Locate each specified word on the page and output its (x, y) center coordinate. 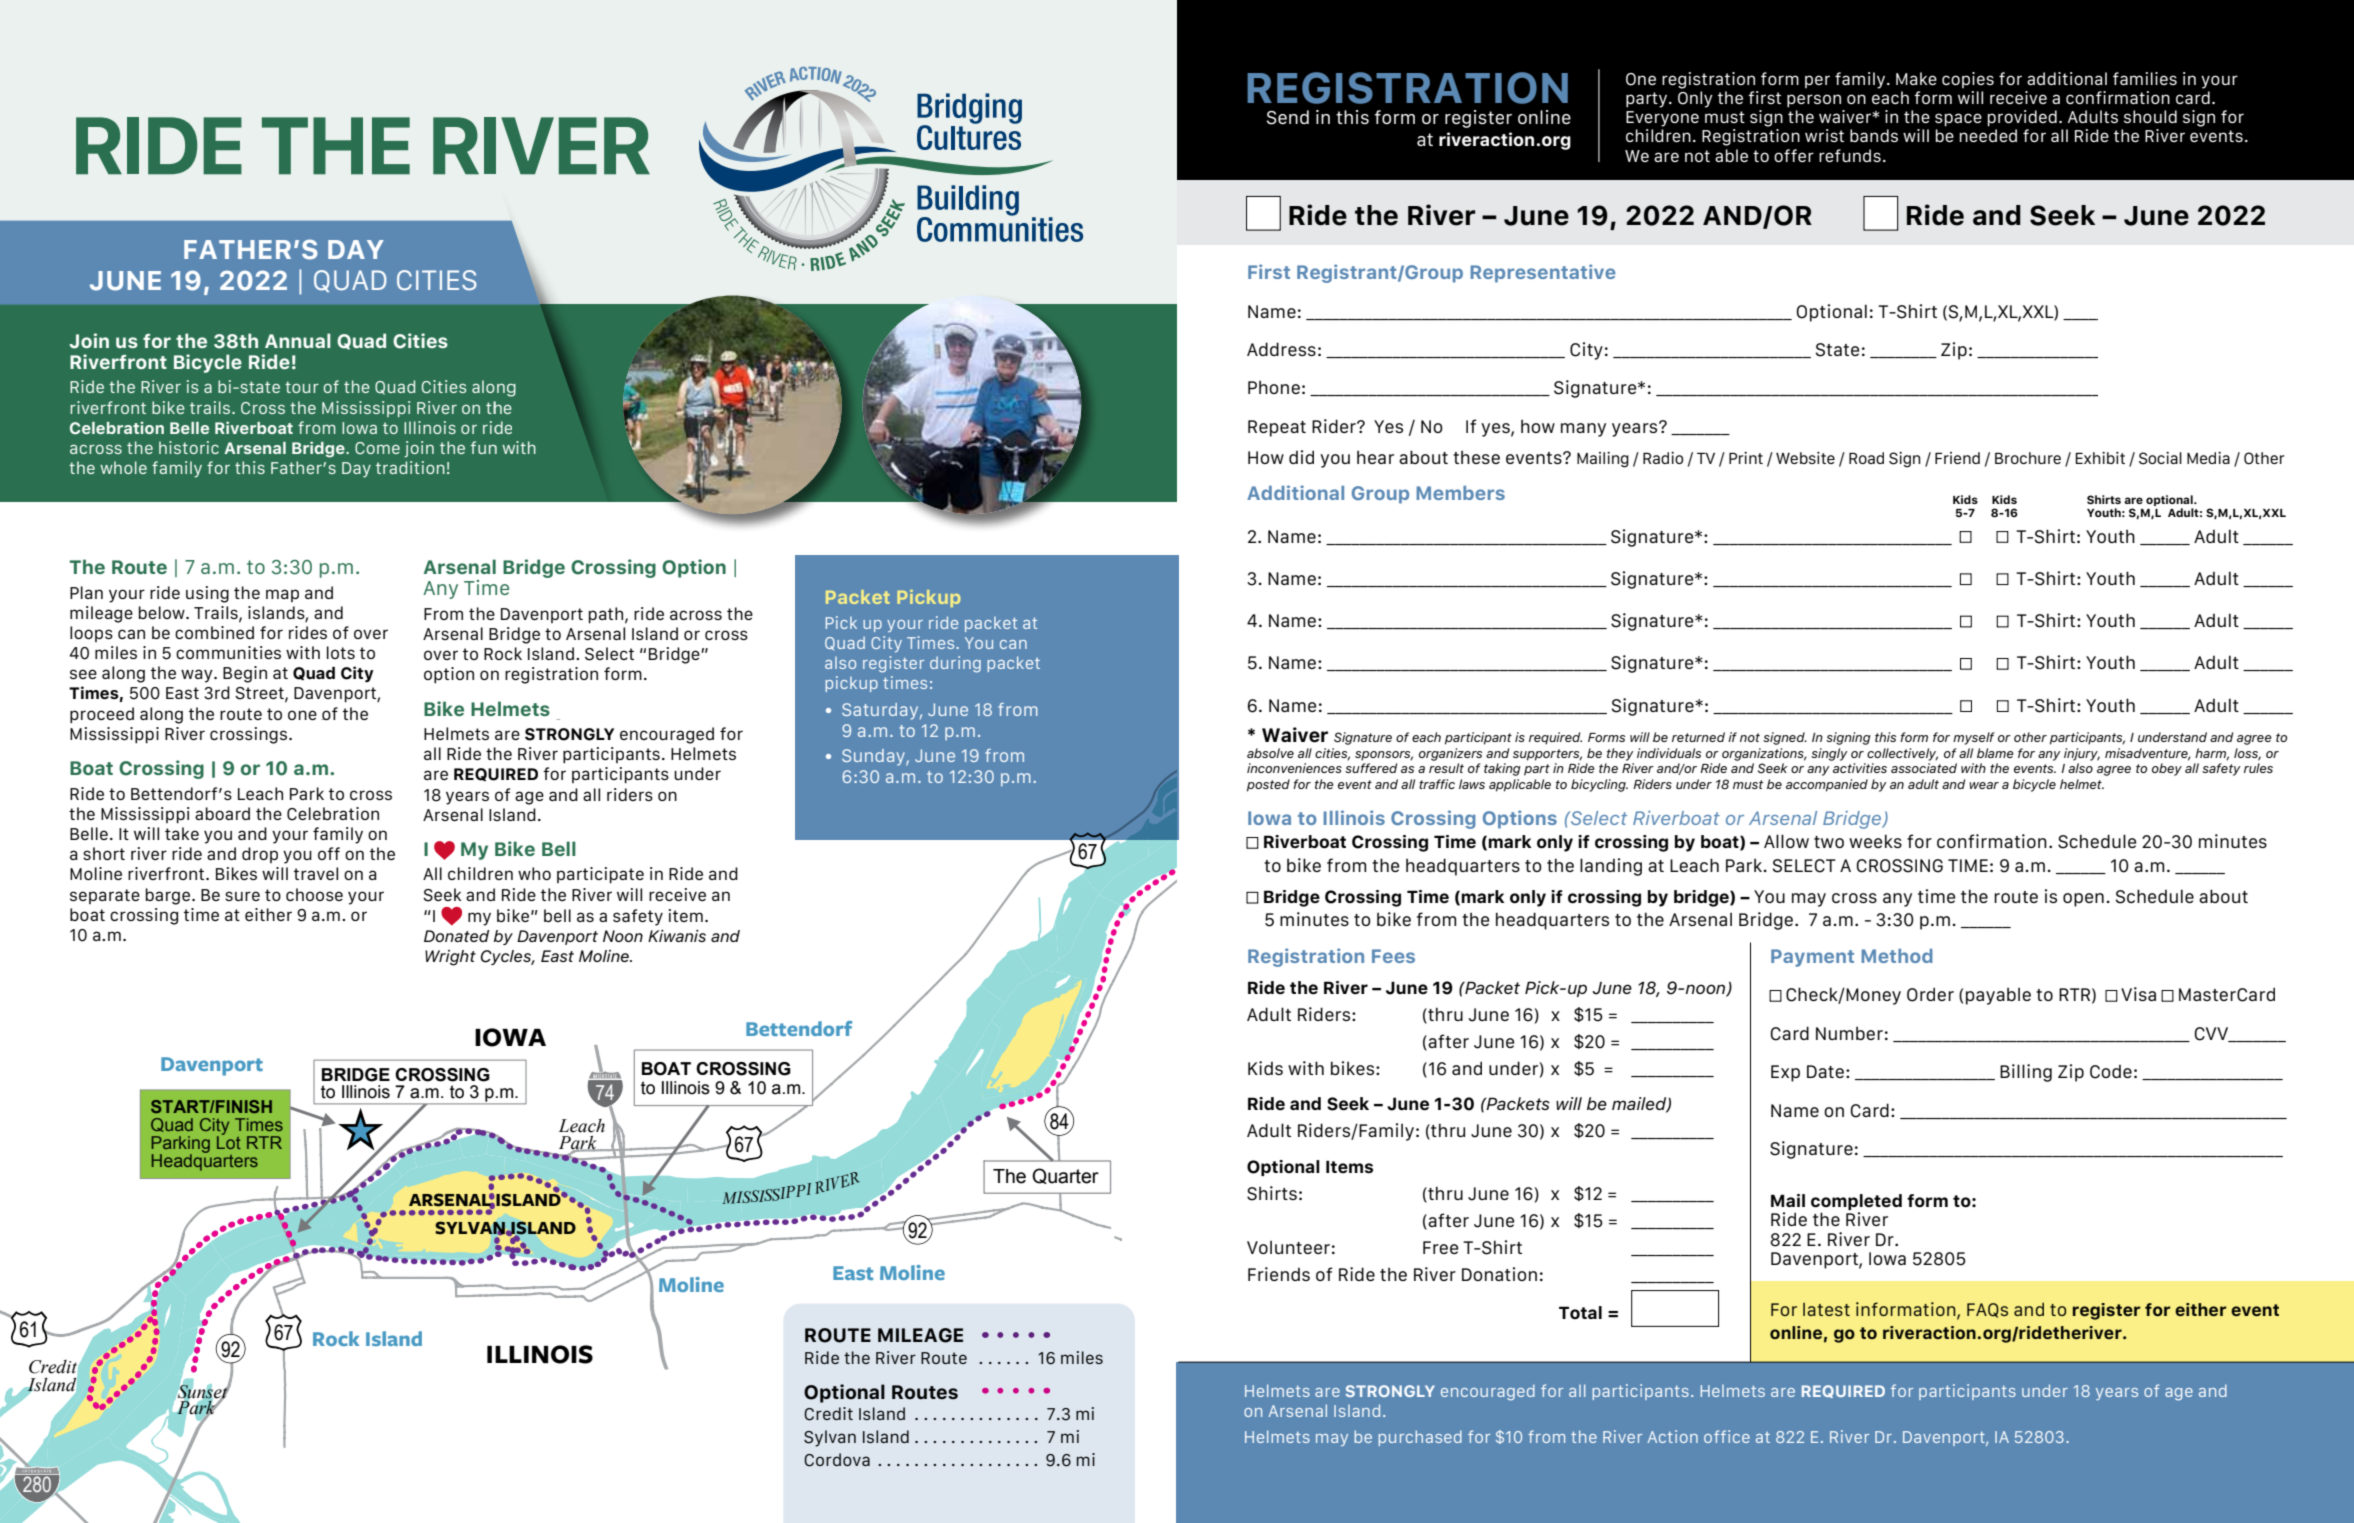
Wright (450, 958)
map (282, 595)
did (1301, 457)
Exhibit (2100, 458)
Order (1930, 994)
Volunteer (1288, 1247)
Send (1288, 117)
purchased (1420, 1438)
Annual (298, 340)
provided (2022, 118)
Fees (1393, 956)
